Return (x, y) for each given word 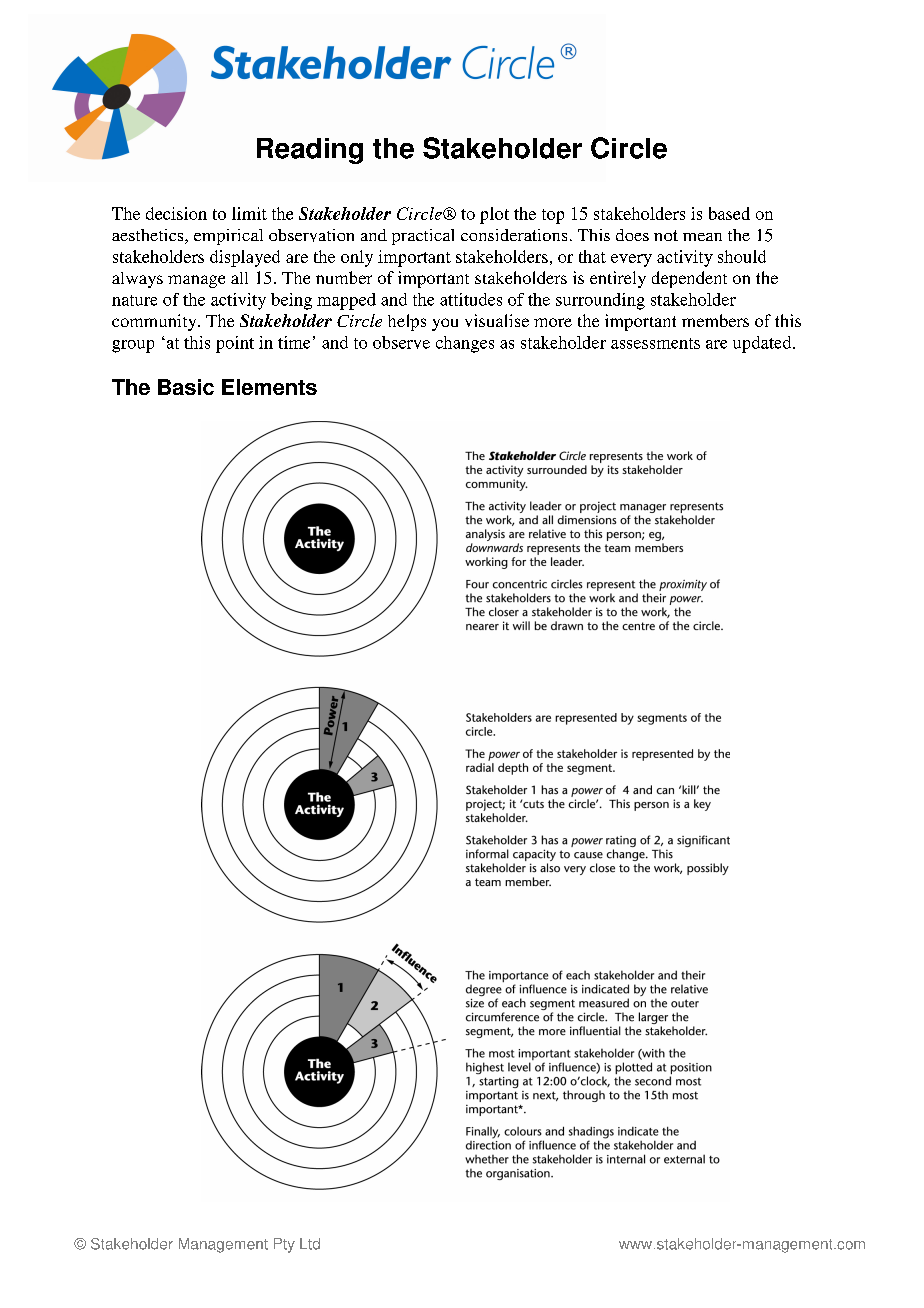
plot (494, 215)
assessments (655, 343)
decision (176, 213)
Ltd (310, 1244)
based (729, 213)
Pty (284, 1245)
